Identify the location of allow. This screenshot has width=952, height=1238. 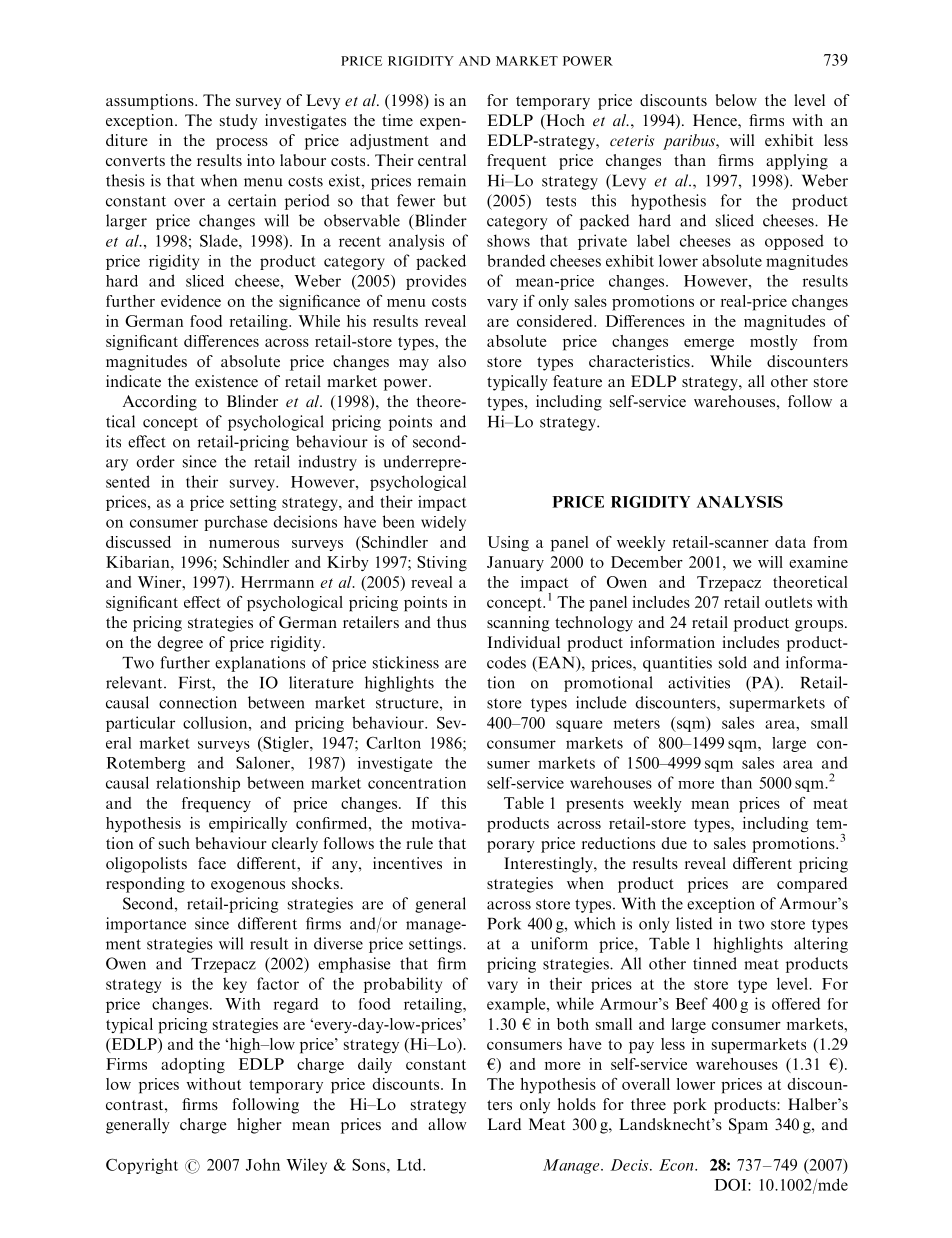
(447, 1124).
